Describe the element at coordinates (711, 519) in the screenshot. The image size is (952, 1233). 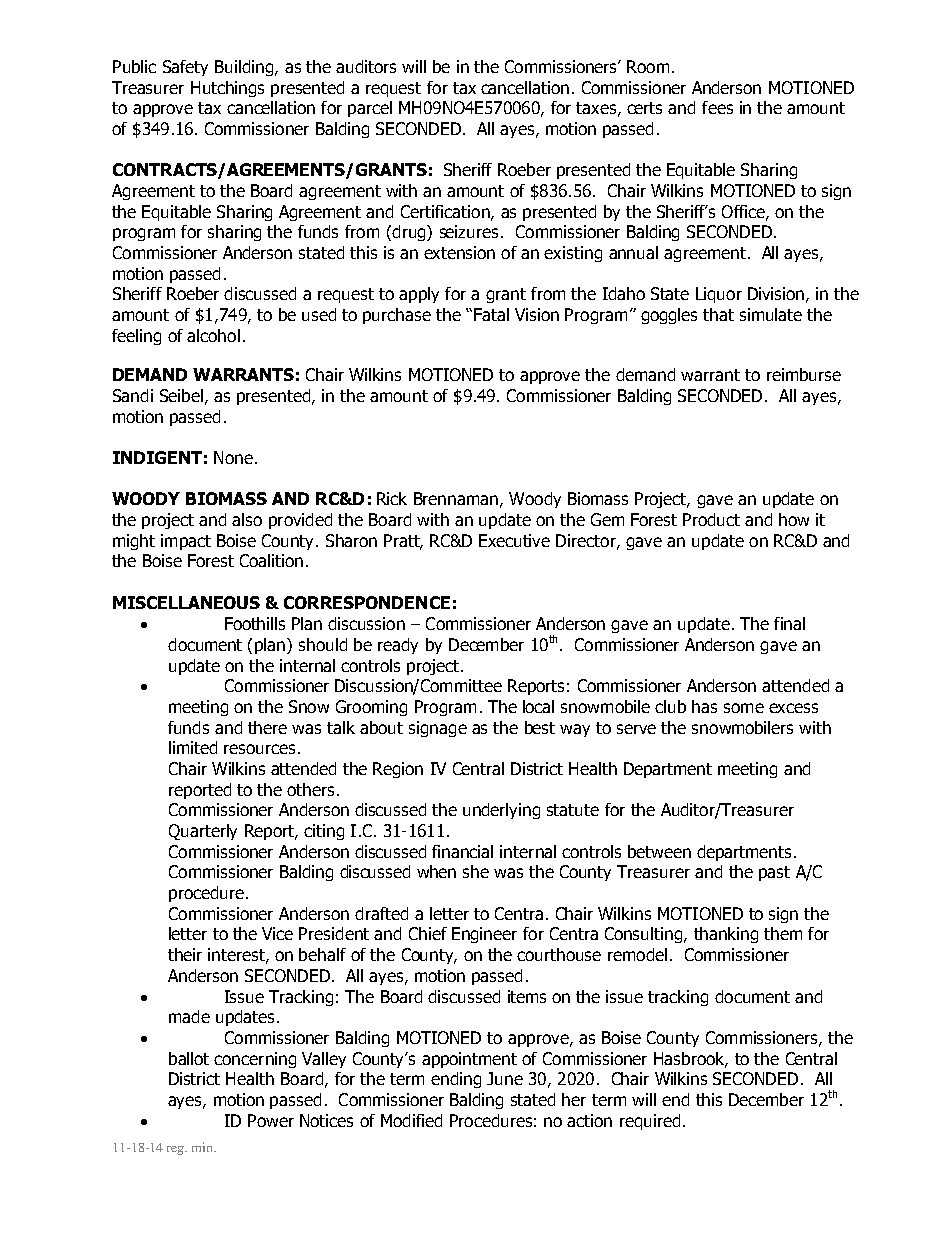
I see `Product` at that location.
